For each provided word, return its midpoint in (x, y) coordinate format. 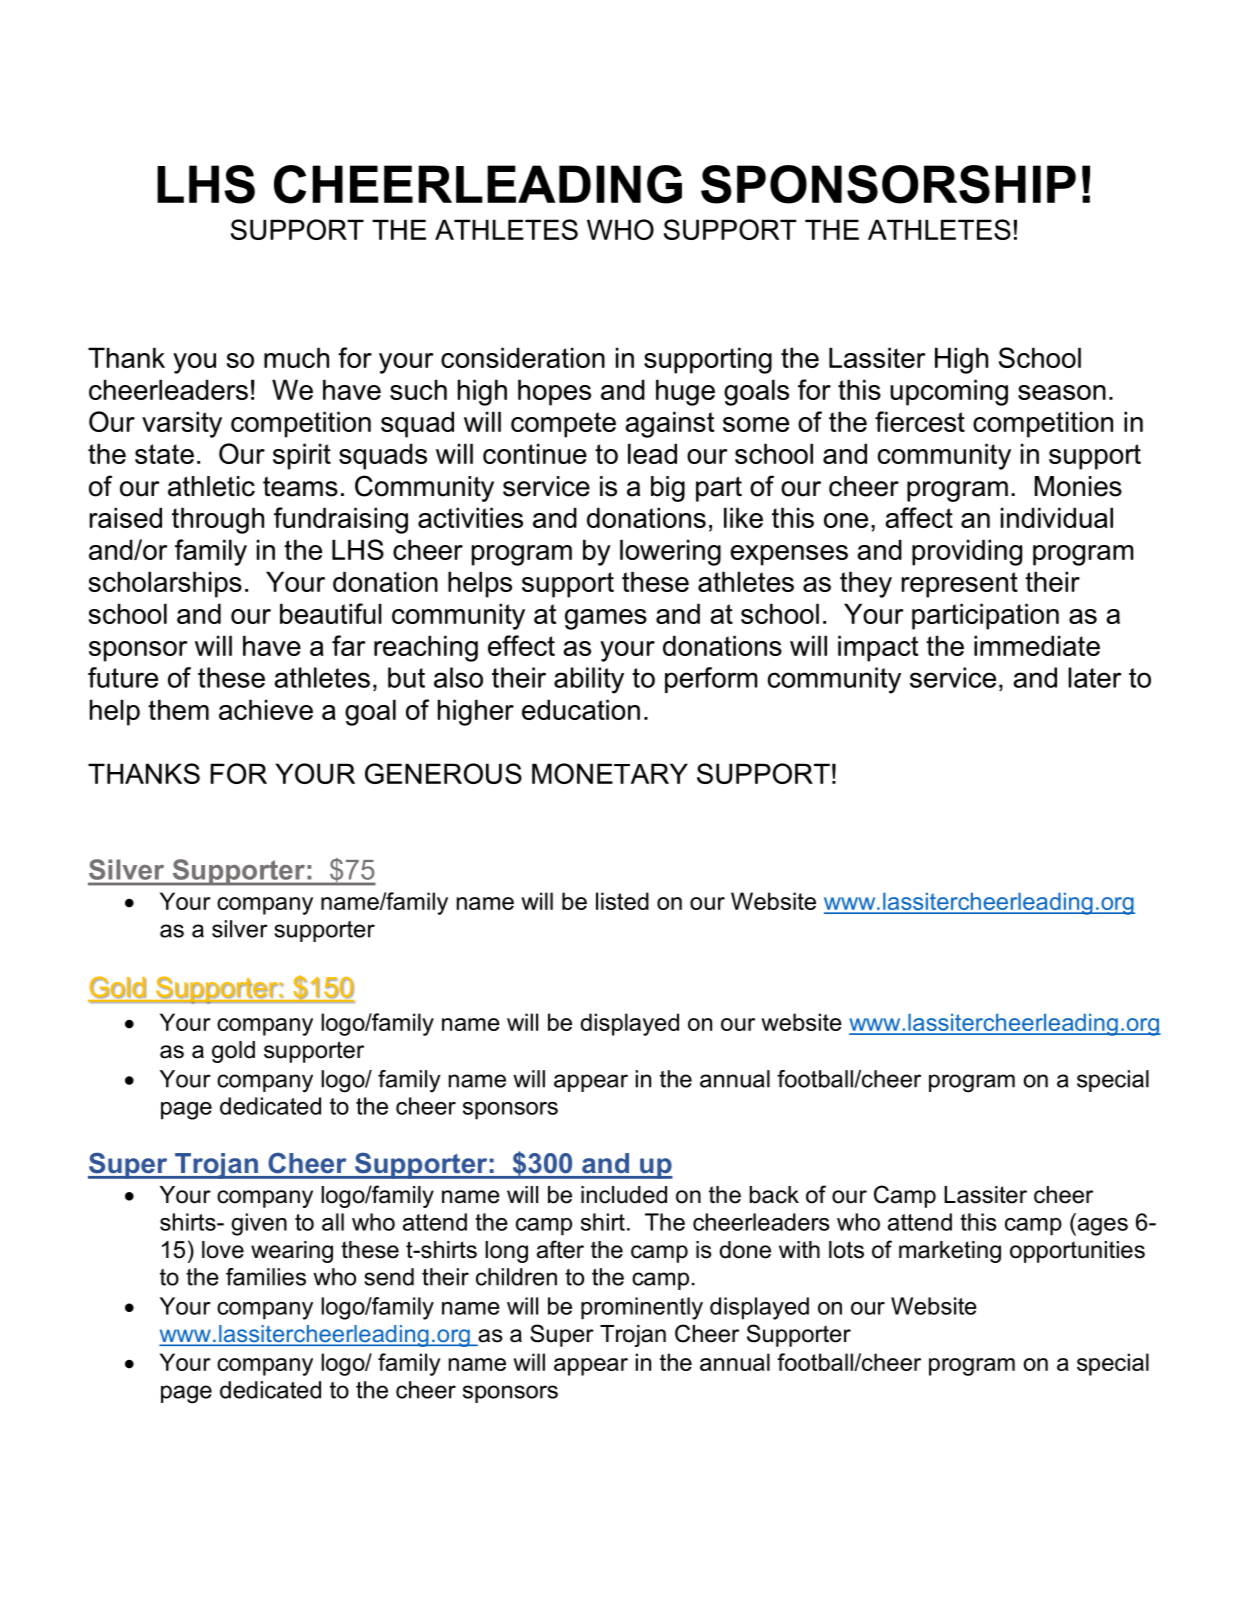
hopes (554, 392)
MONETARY (610, 773)
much (296, 357)
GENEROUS (443, 773)
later (1095, 677)
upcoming (949, 392)
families (266, 1277)
